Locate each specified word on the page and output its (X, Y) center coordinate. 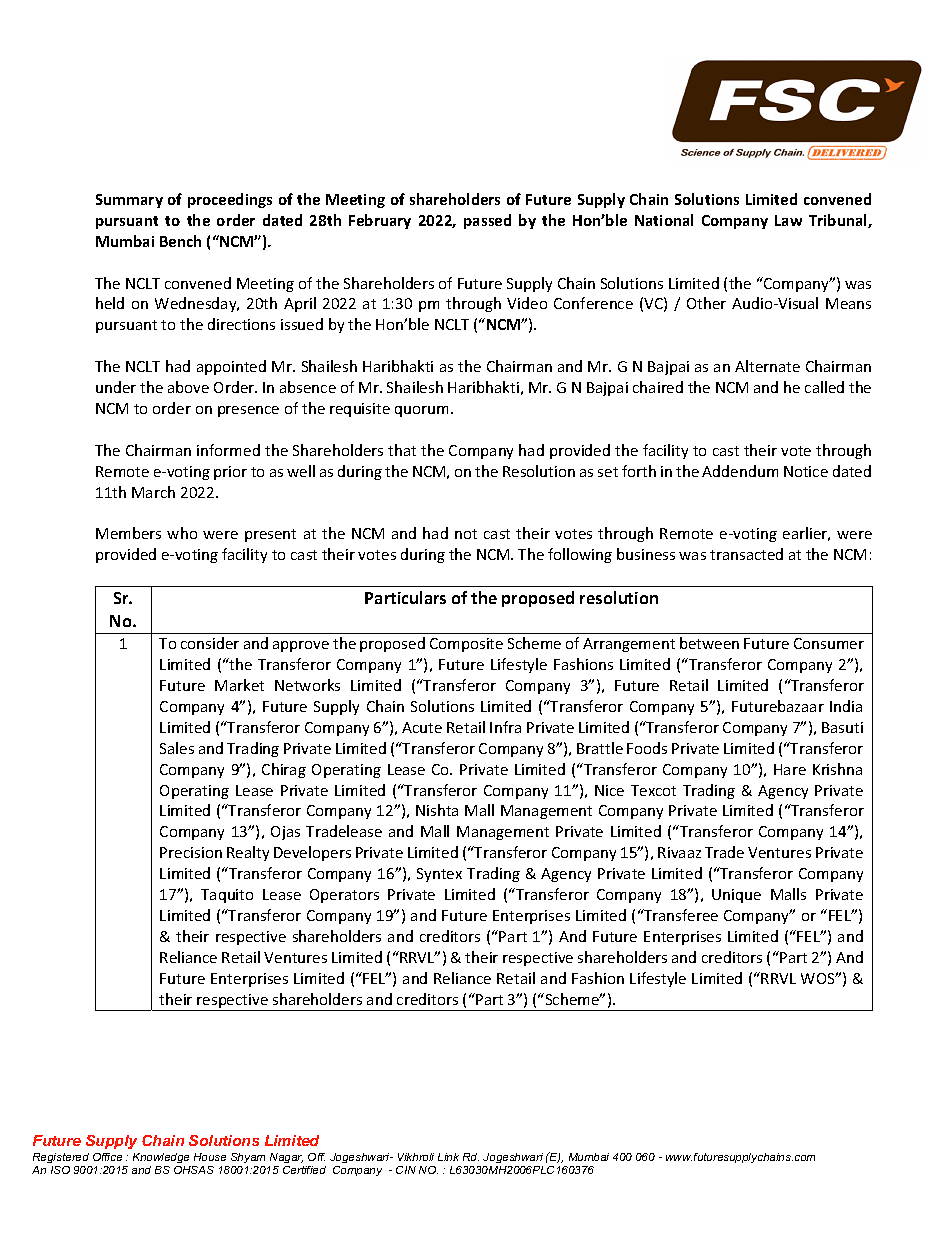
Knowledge (161, 1158)
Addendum (740, 471)
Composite (466, 645)
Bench (180, 241)
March (153, 492)
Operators (344, 896)
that (402, 450)
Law (788, 220)
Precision (191, 852)
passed (487, 221)
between (709, 643)
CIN (406, 1170)
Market (239, 685)
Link (448, 1157)
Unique (736, 896)
